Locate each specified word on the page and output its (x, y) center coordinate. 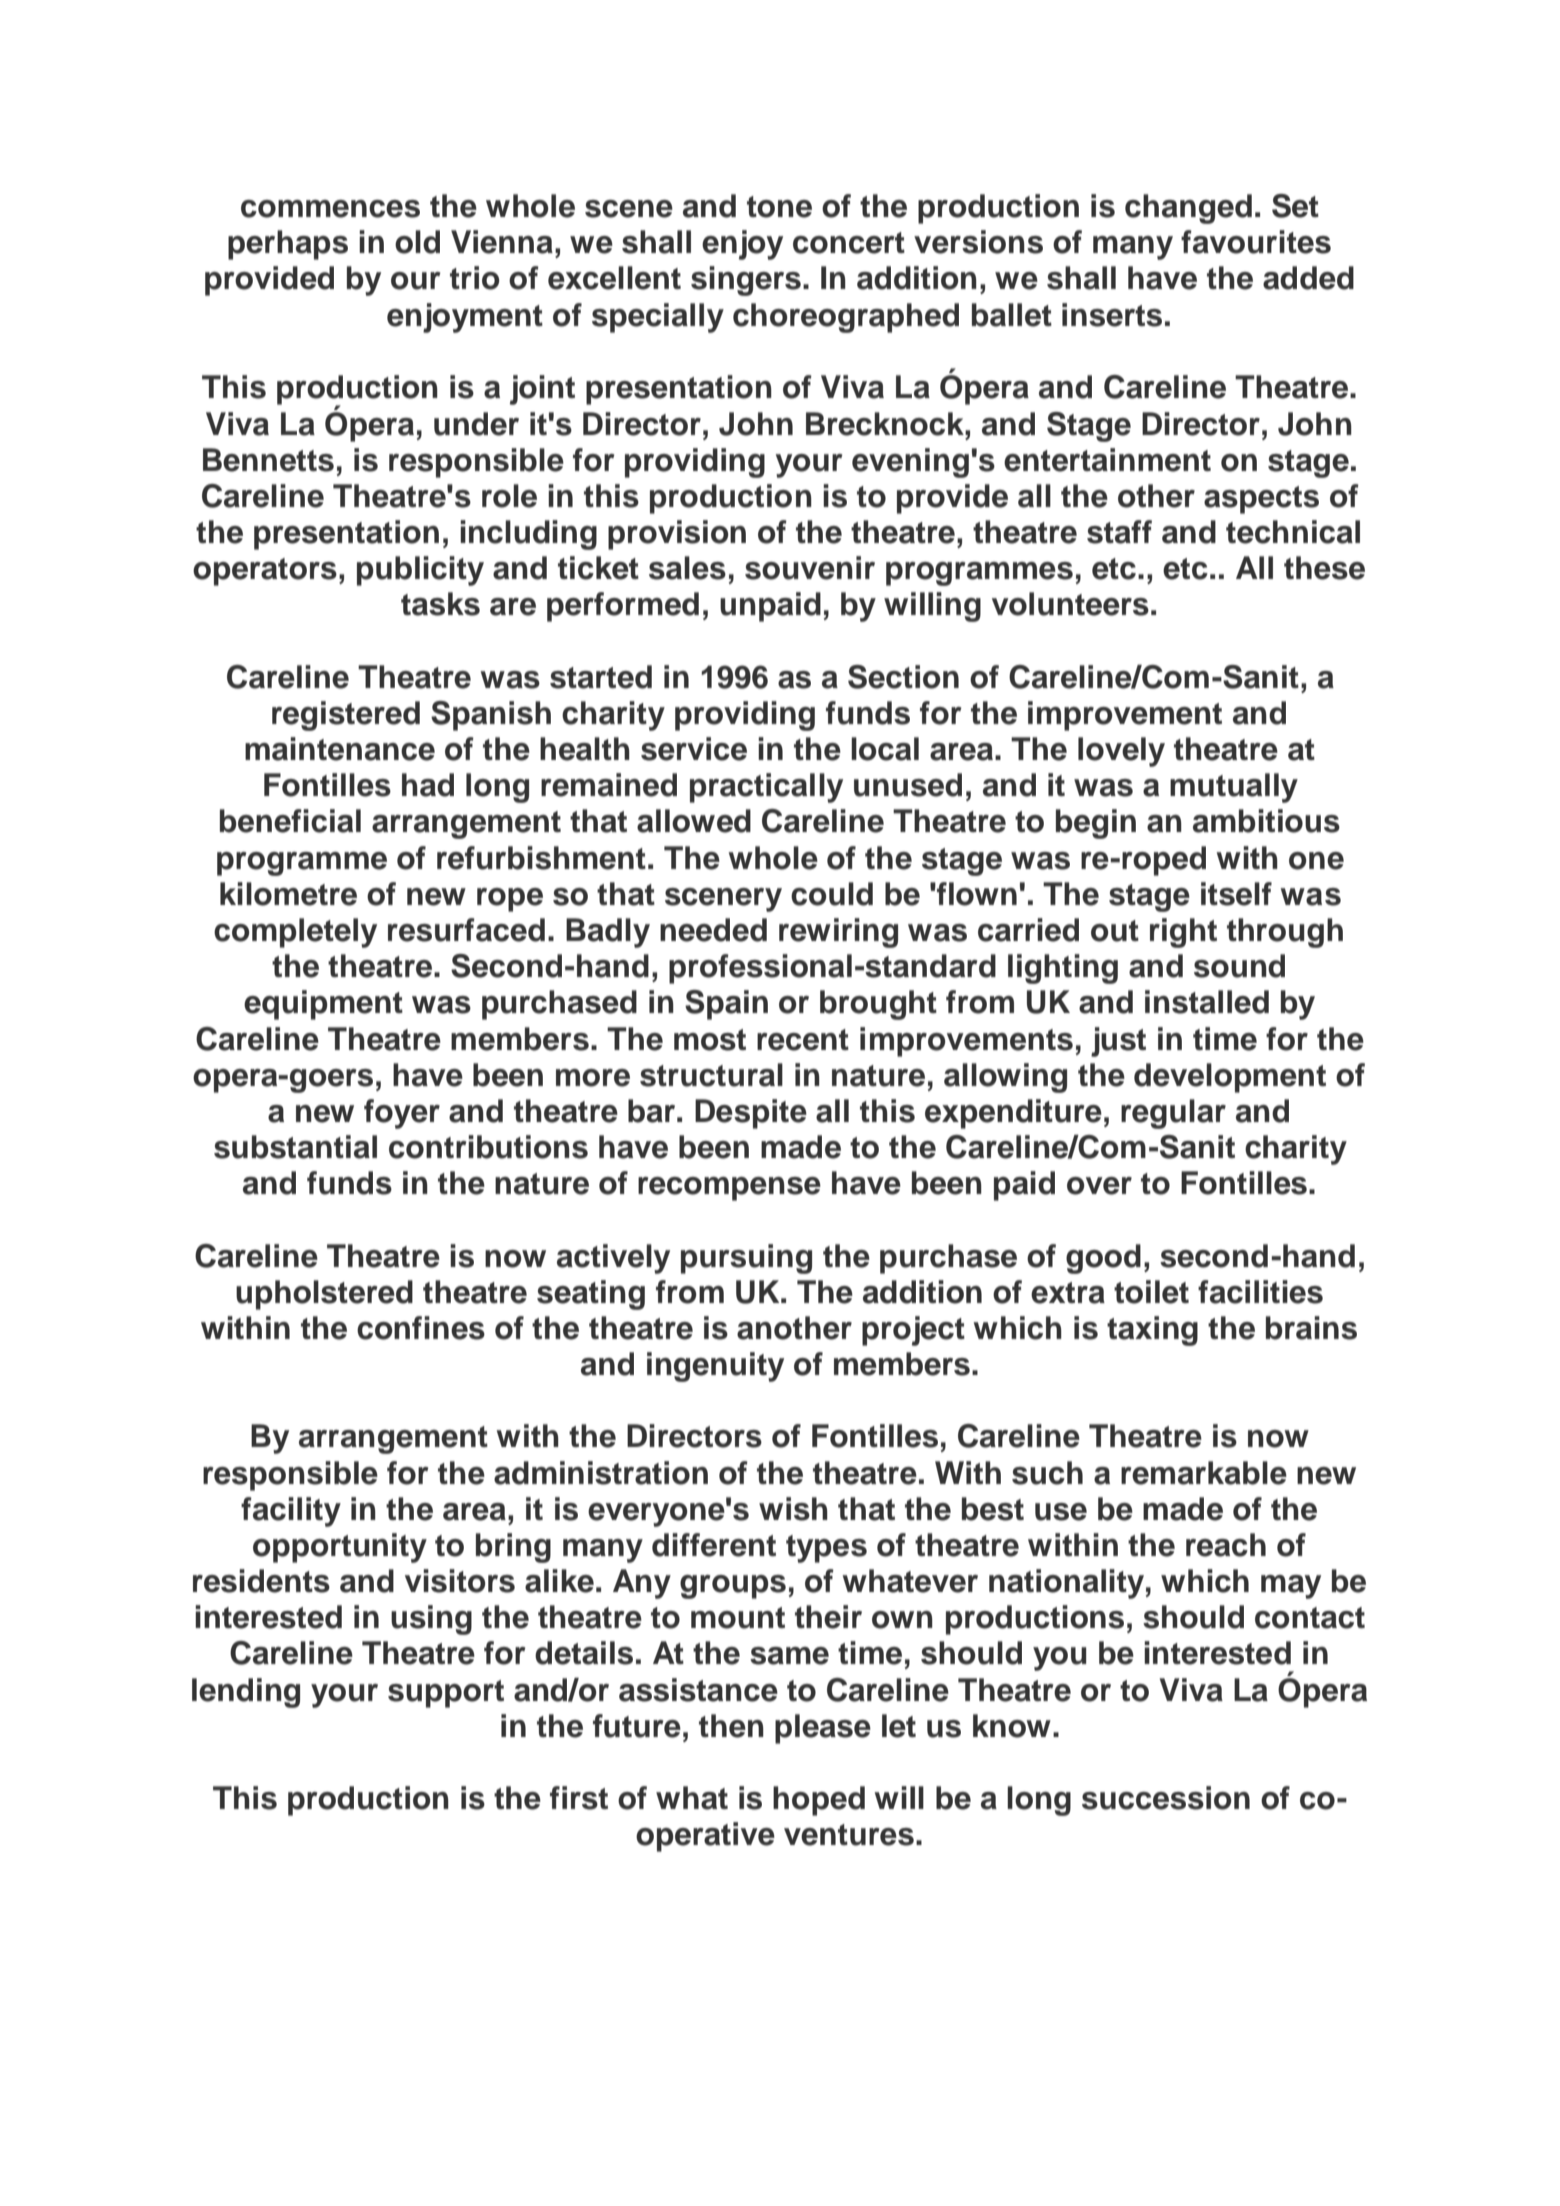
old (417, 242)
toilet (1151, 1292)
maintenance (340, 749)
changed (1188, 209)
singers (746, 281)
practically (766, 788)
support (446, 1694)
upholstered (324, 1295)
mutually (1234, 788)
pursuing (746, 1259)
